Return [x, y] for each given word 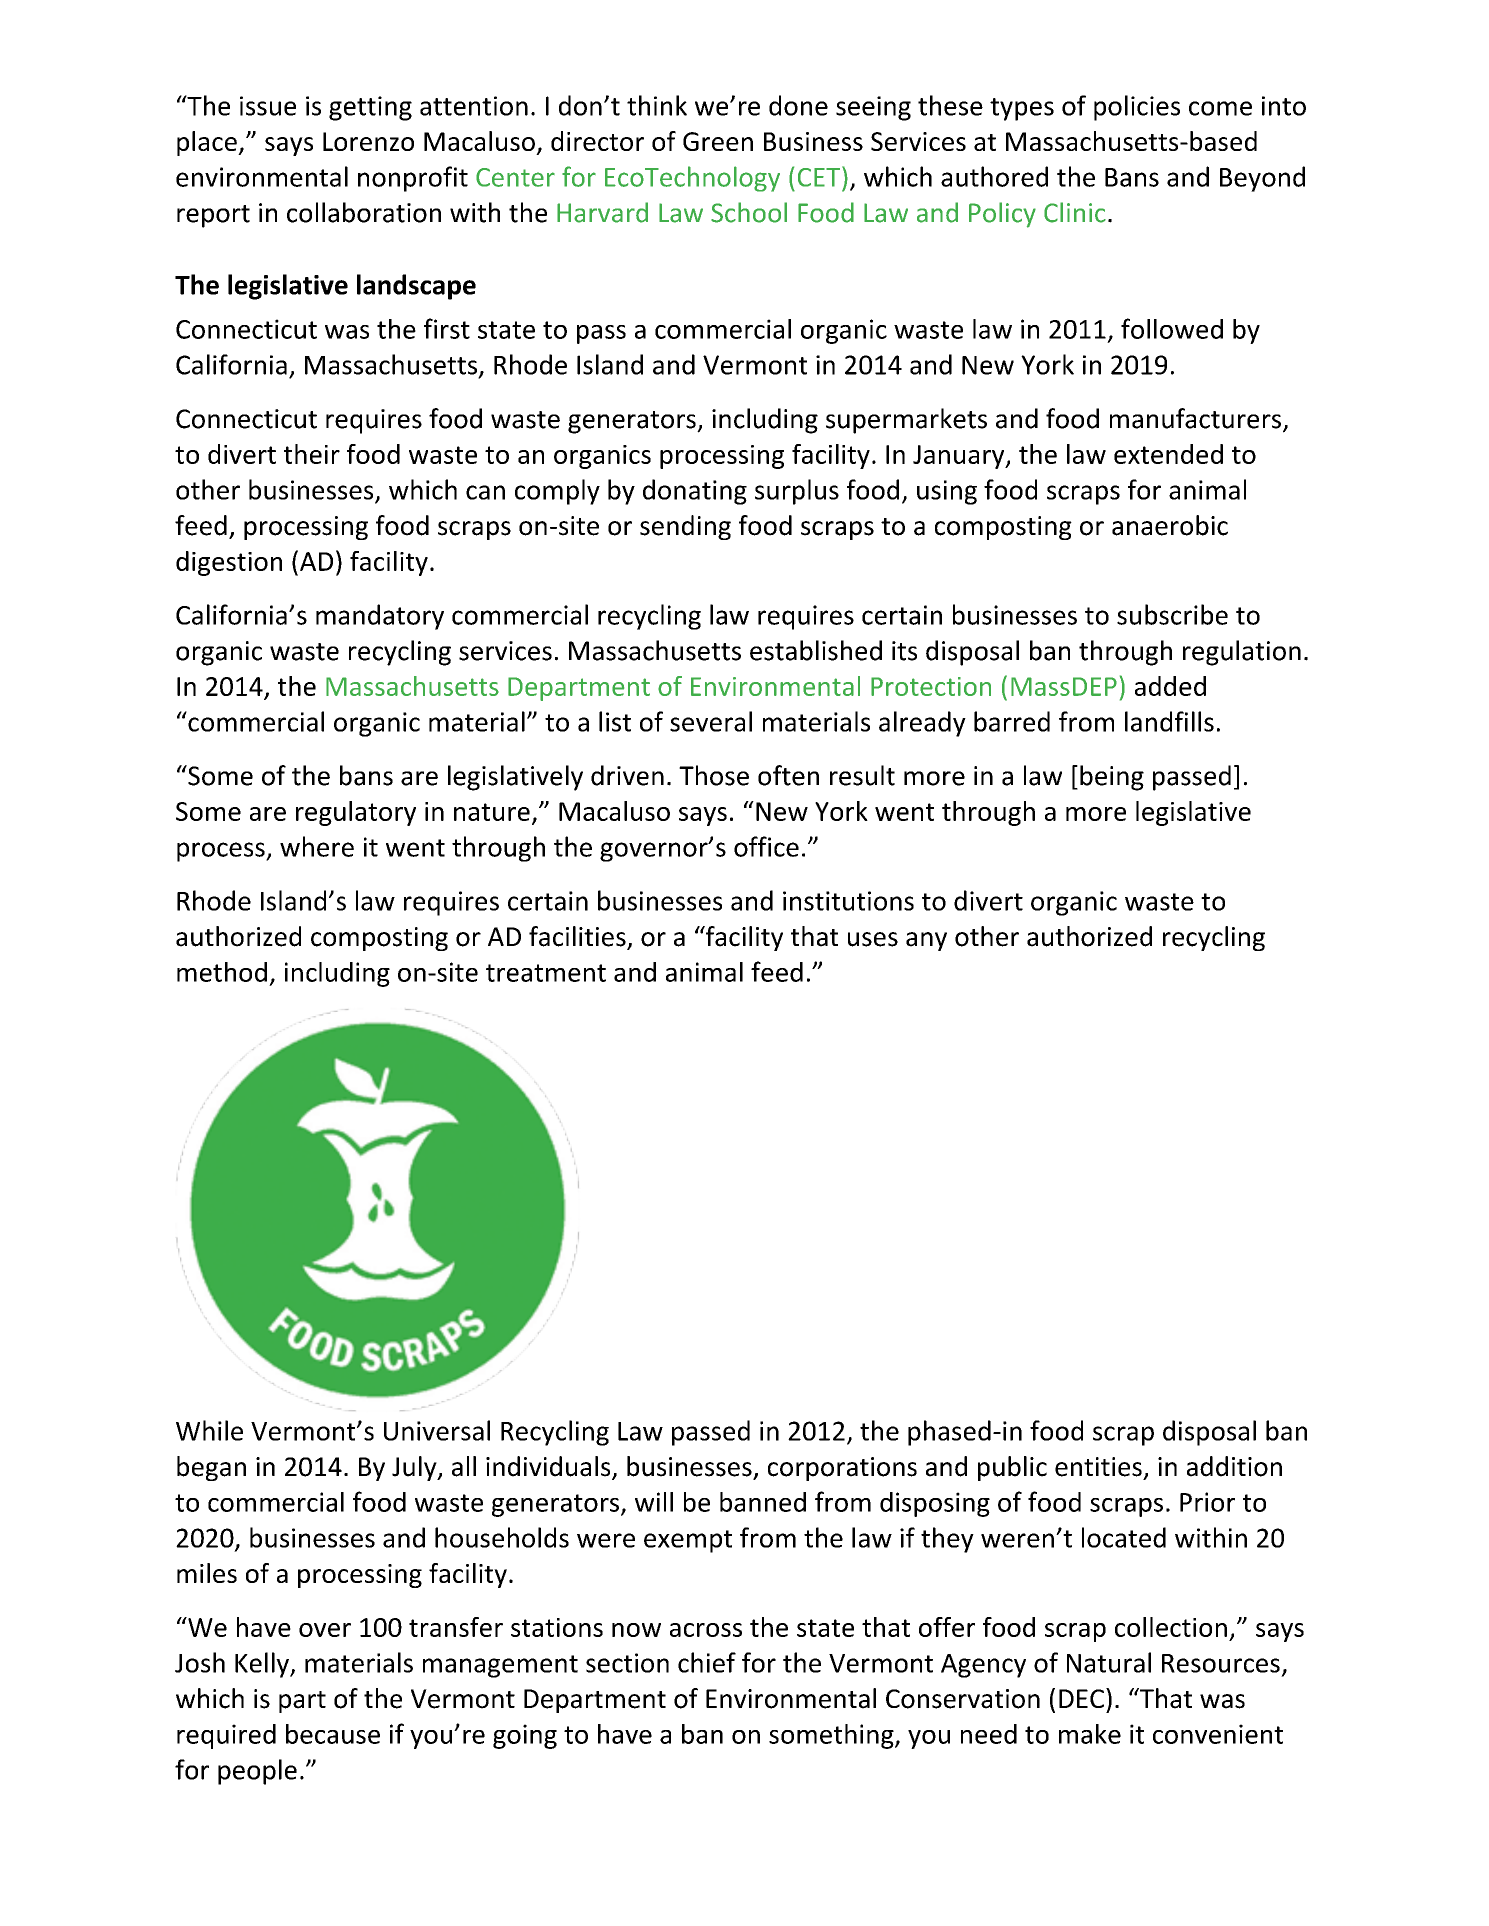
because [333, 1734]
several [711, 721]
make [1090, 1734]
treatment [546, 973]
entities [1098, 1467]
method [222, 972]
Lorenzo [368, 141]
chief [707, 1662]
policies [1137, 108]
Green [718, 141]
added [1170, 686]
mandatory [380, 617]
